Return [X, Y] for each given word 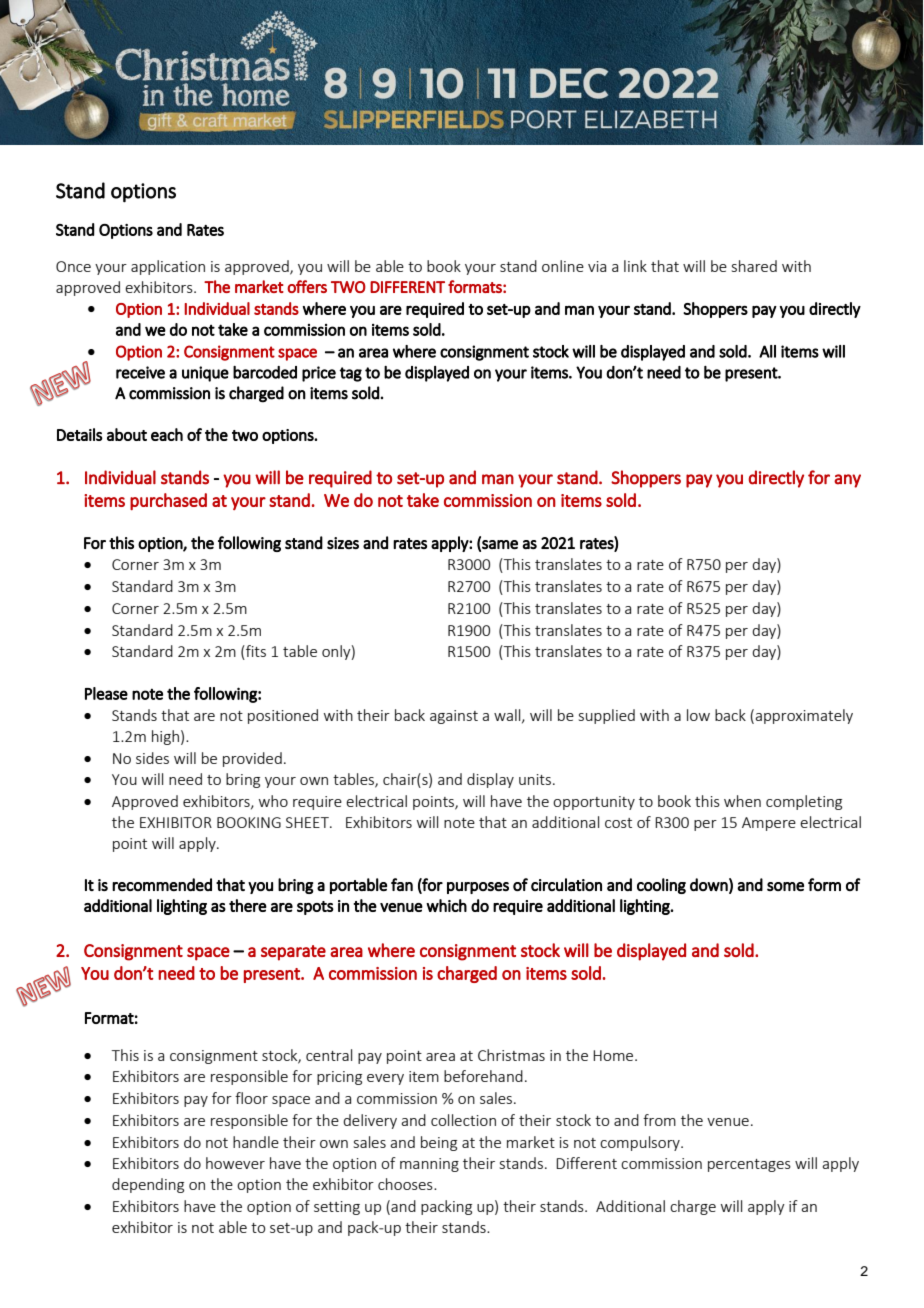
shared [754, 266]
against [454, 717]
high [165, 737]
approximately [804, 716]
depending [148, 1185]
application [168, 267]
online [563, 266]
